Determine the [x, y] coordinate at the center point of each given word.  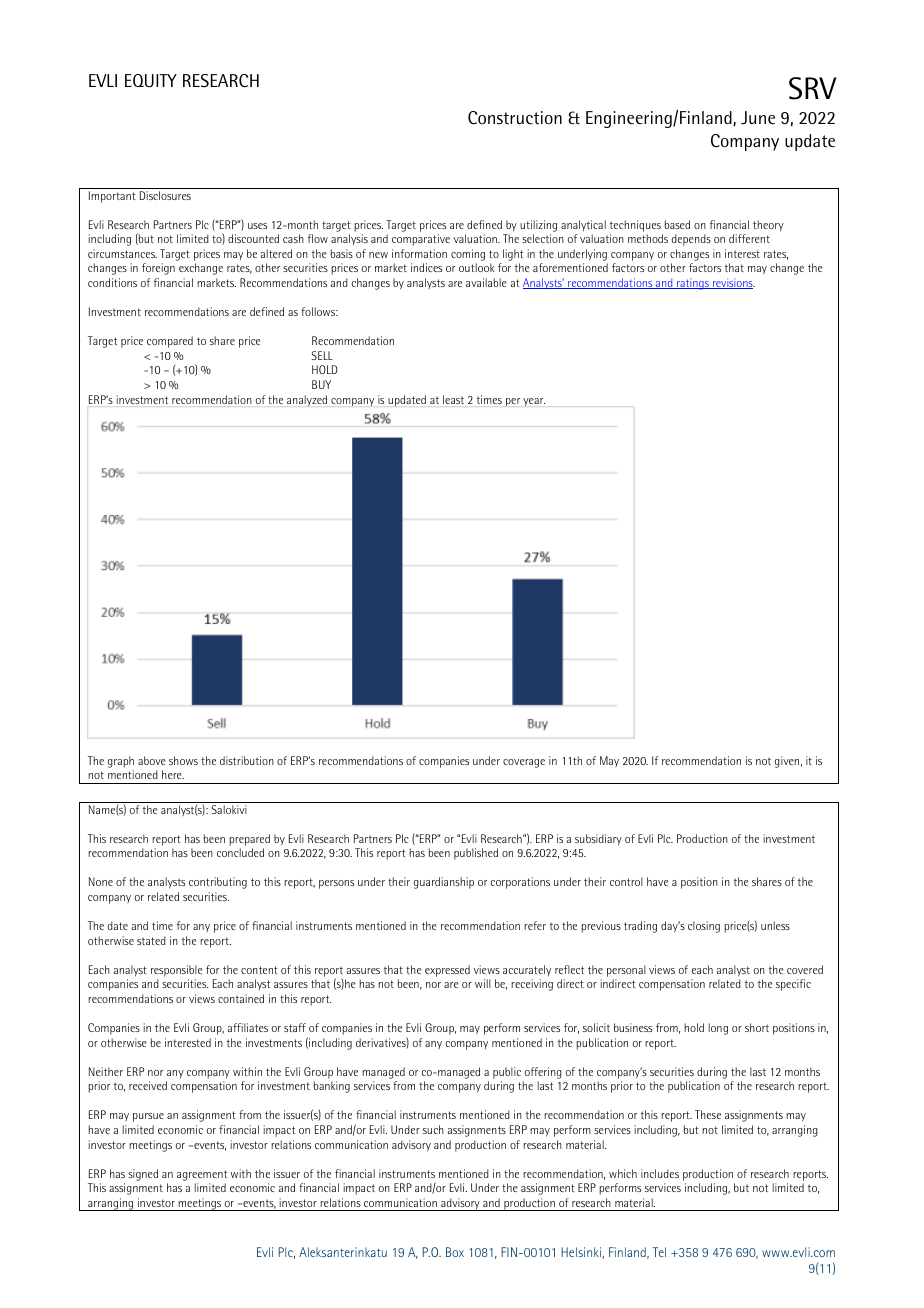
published [476, 854]
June [758, 118]
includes [660, 1173]
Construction [515, 118]
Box [455, 1252]
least [453, 399]
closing [704, 927]
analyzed [307, 400]
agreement [202, 1175]
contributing [218, 883]
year [534, 402]
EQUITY [151, 81]
